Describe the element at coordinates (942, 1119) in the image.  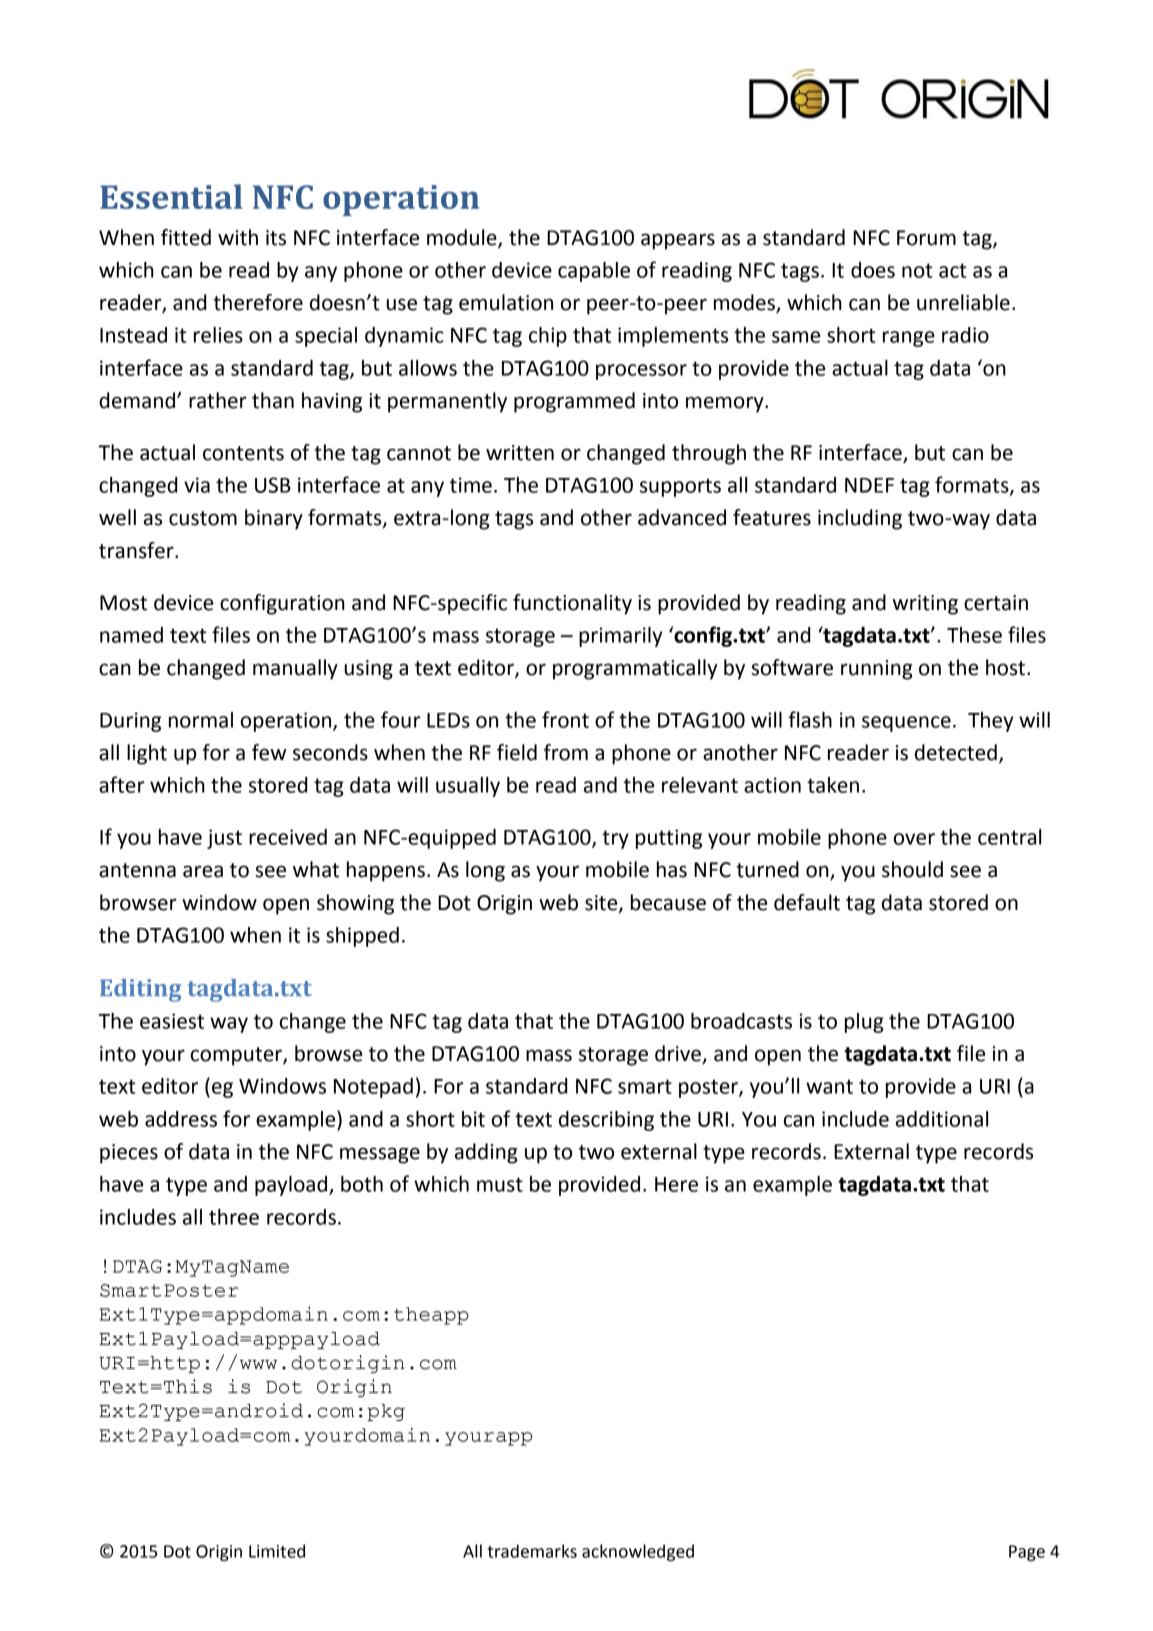
I see `additional` at that location.
